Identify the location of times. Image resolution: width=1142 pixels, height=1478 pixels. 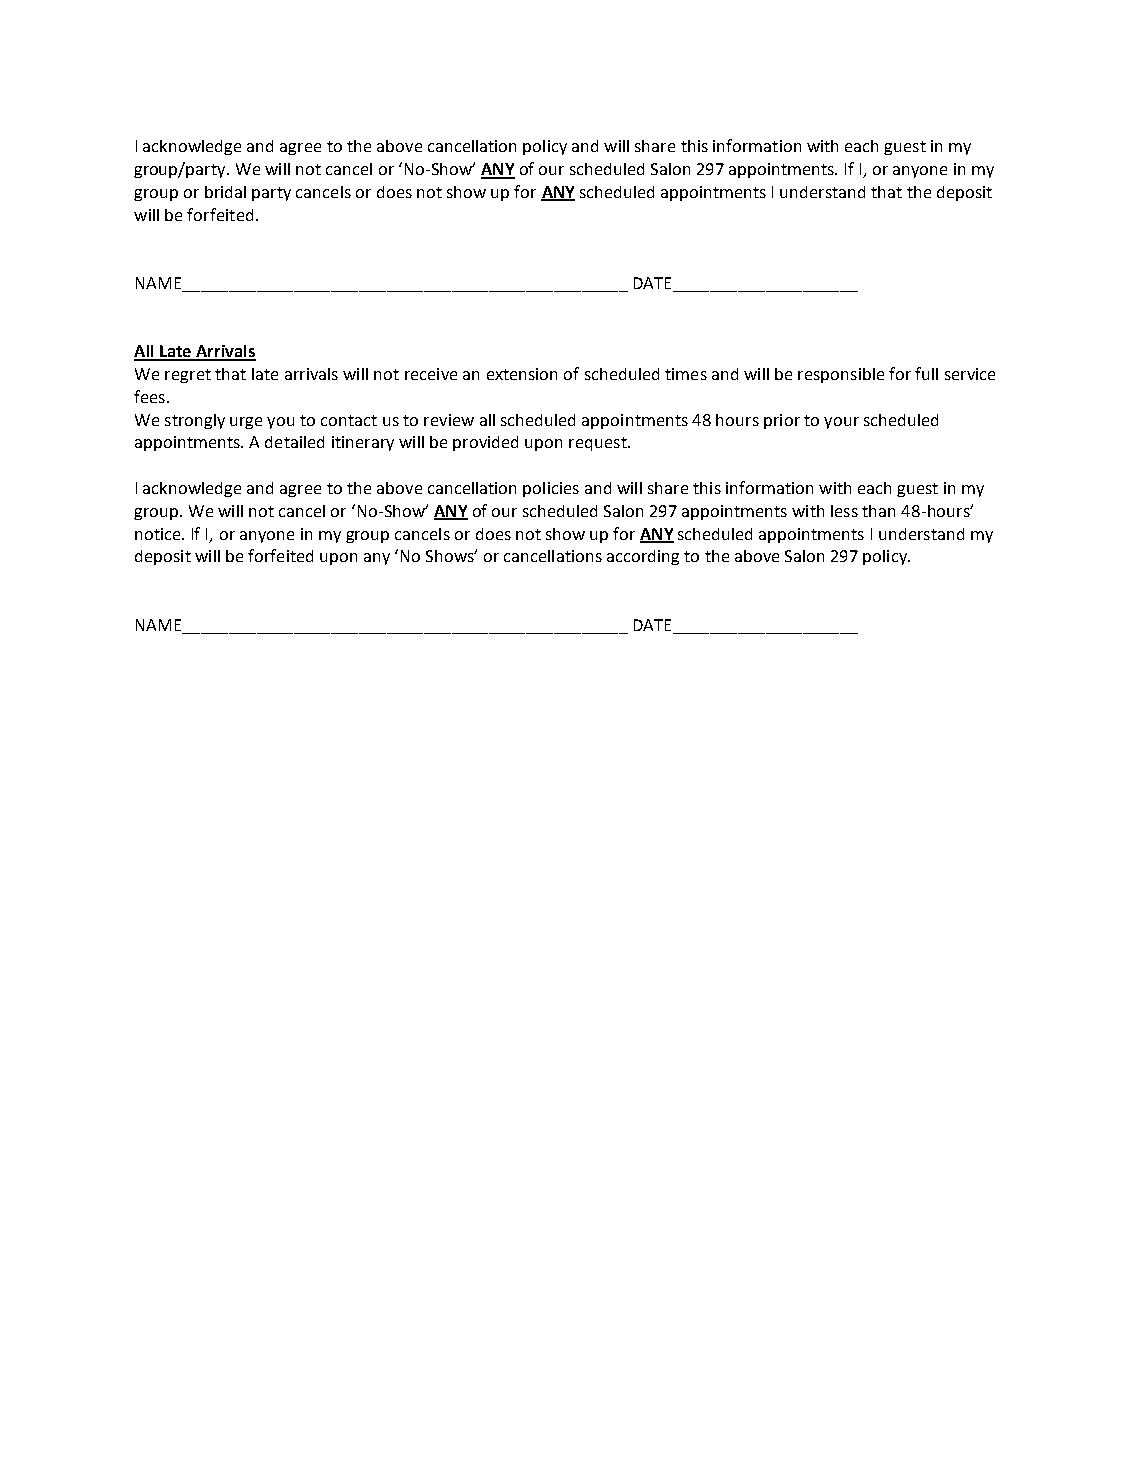
(686, 374).
